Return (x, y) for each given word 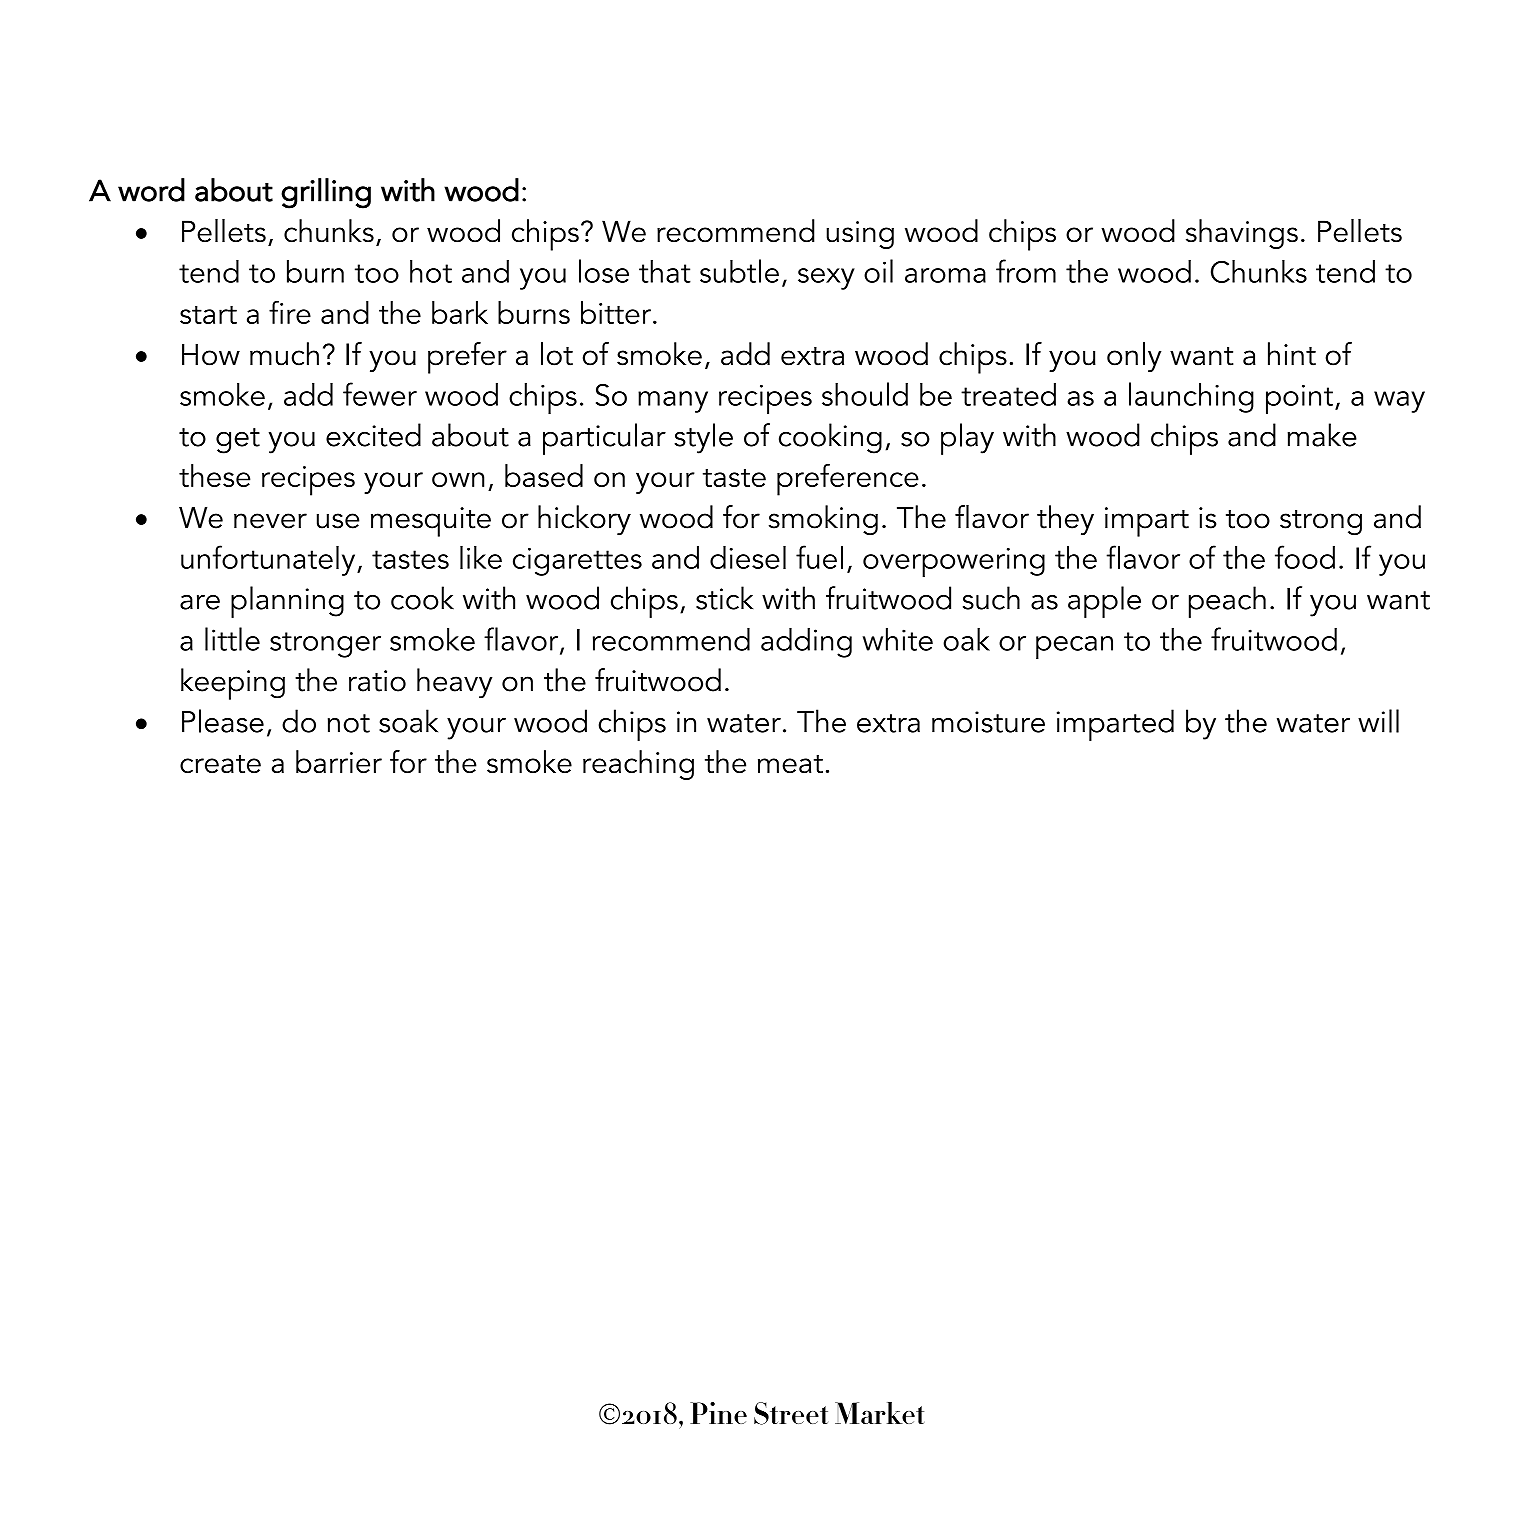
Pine (718, 1413)
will (1378, 721)
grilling (326, 193)
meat (790, 764)
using (860, 235)
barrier (339, 762)
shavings (1242, 234)
